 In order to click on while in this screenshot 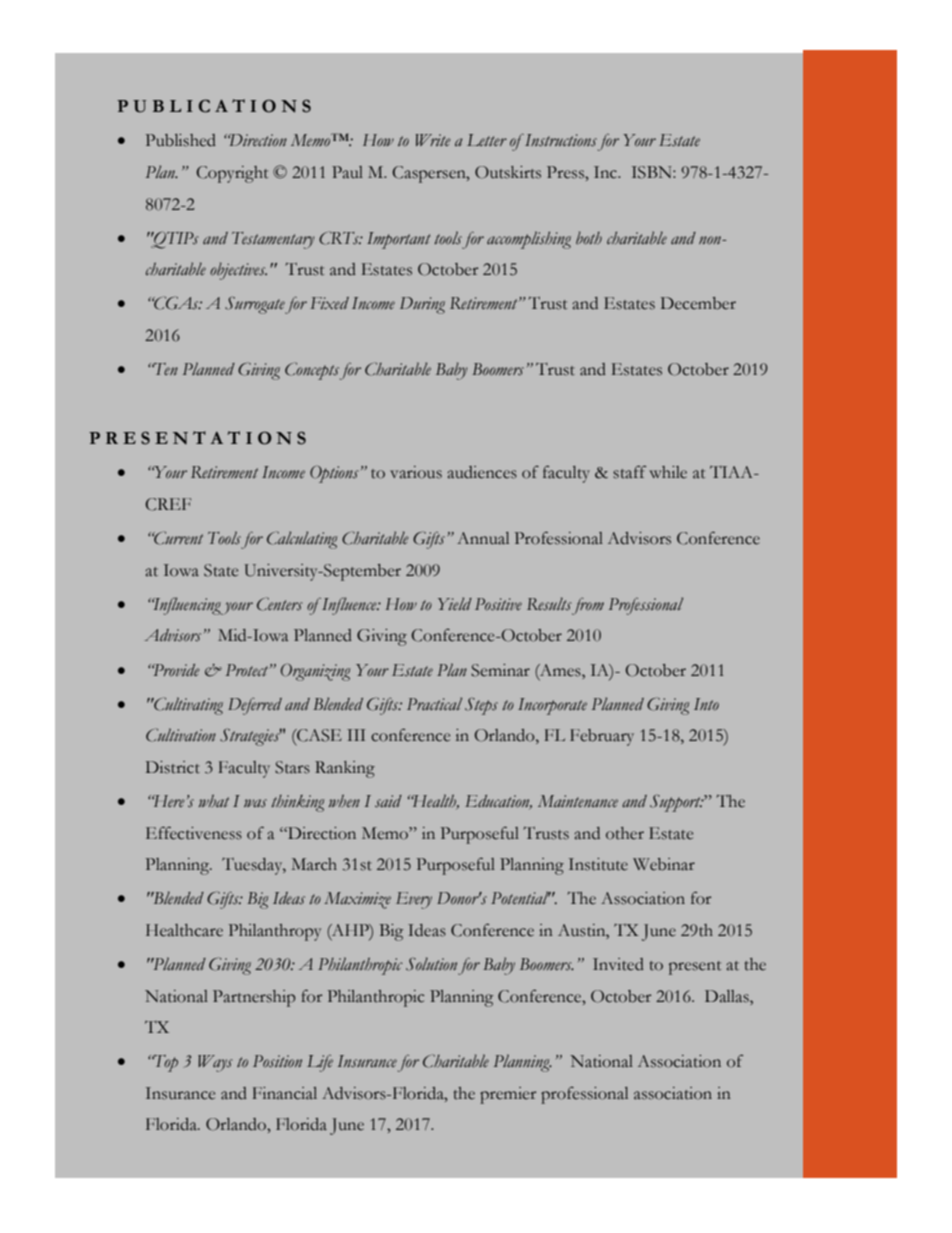, I will do `click(668, 472)`.
